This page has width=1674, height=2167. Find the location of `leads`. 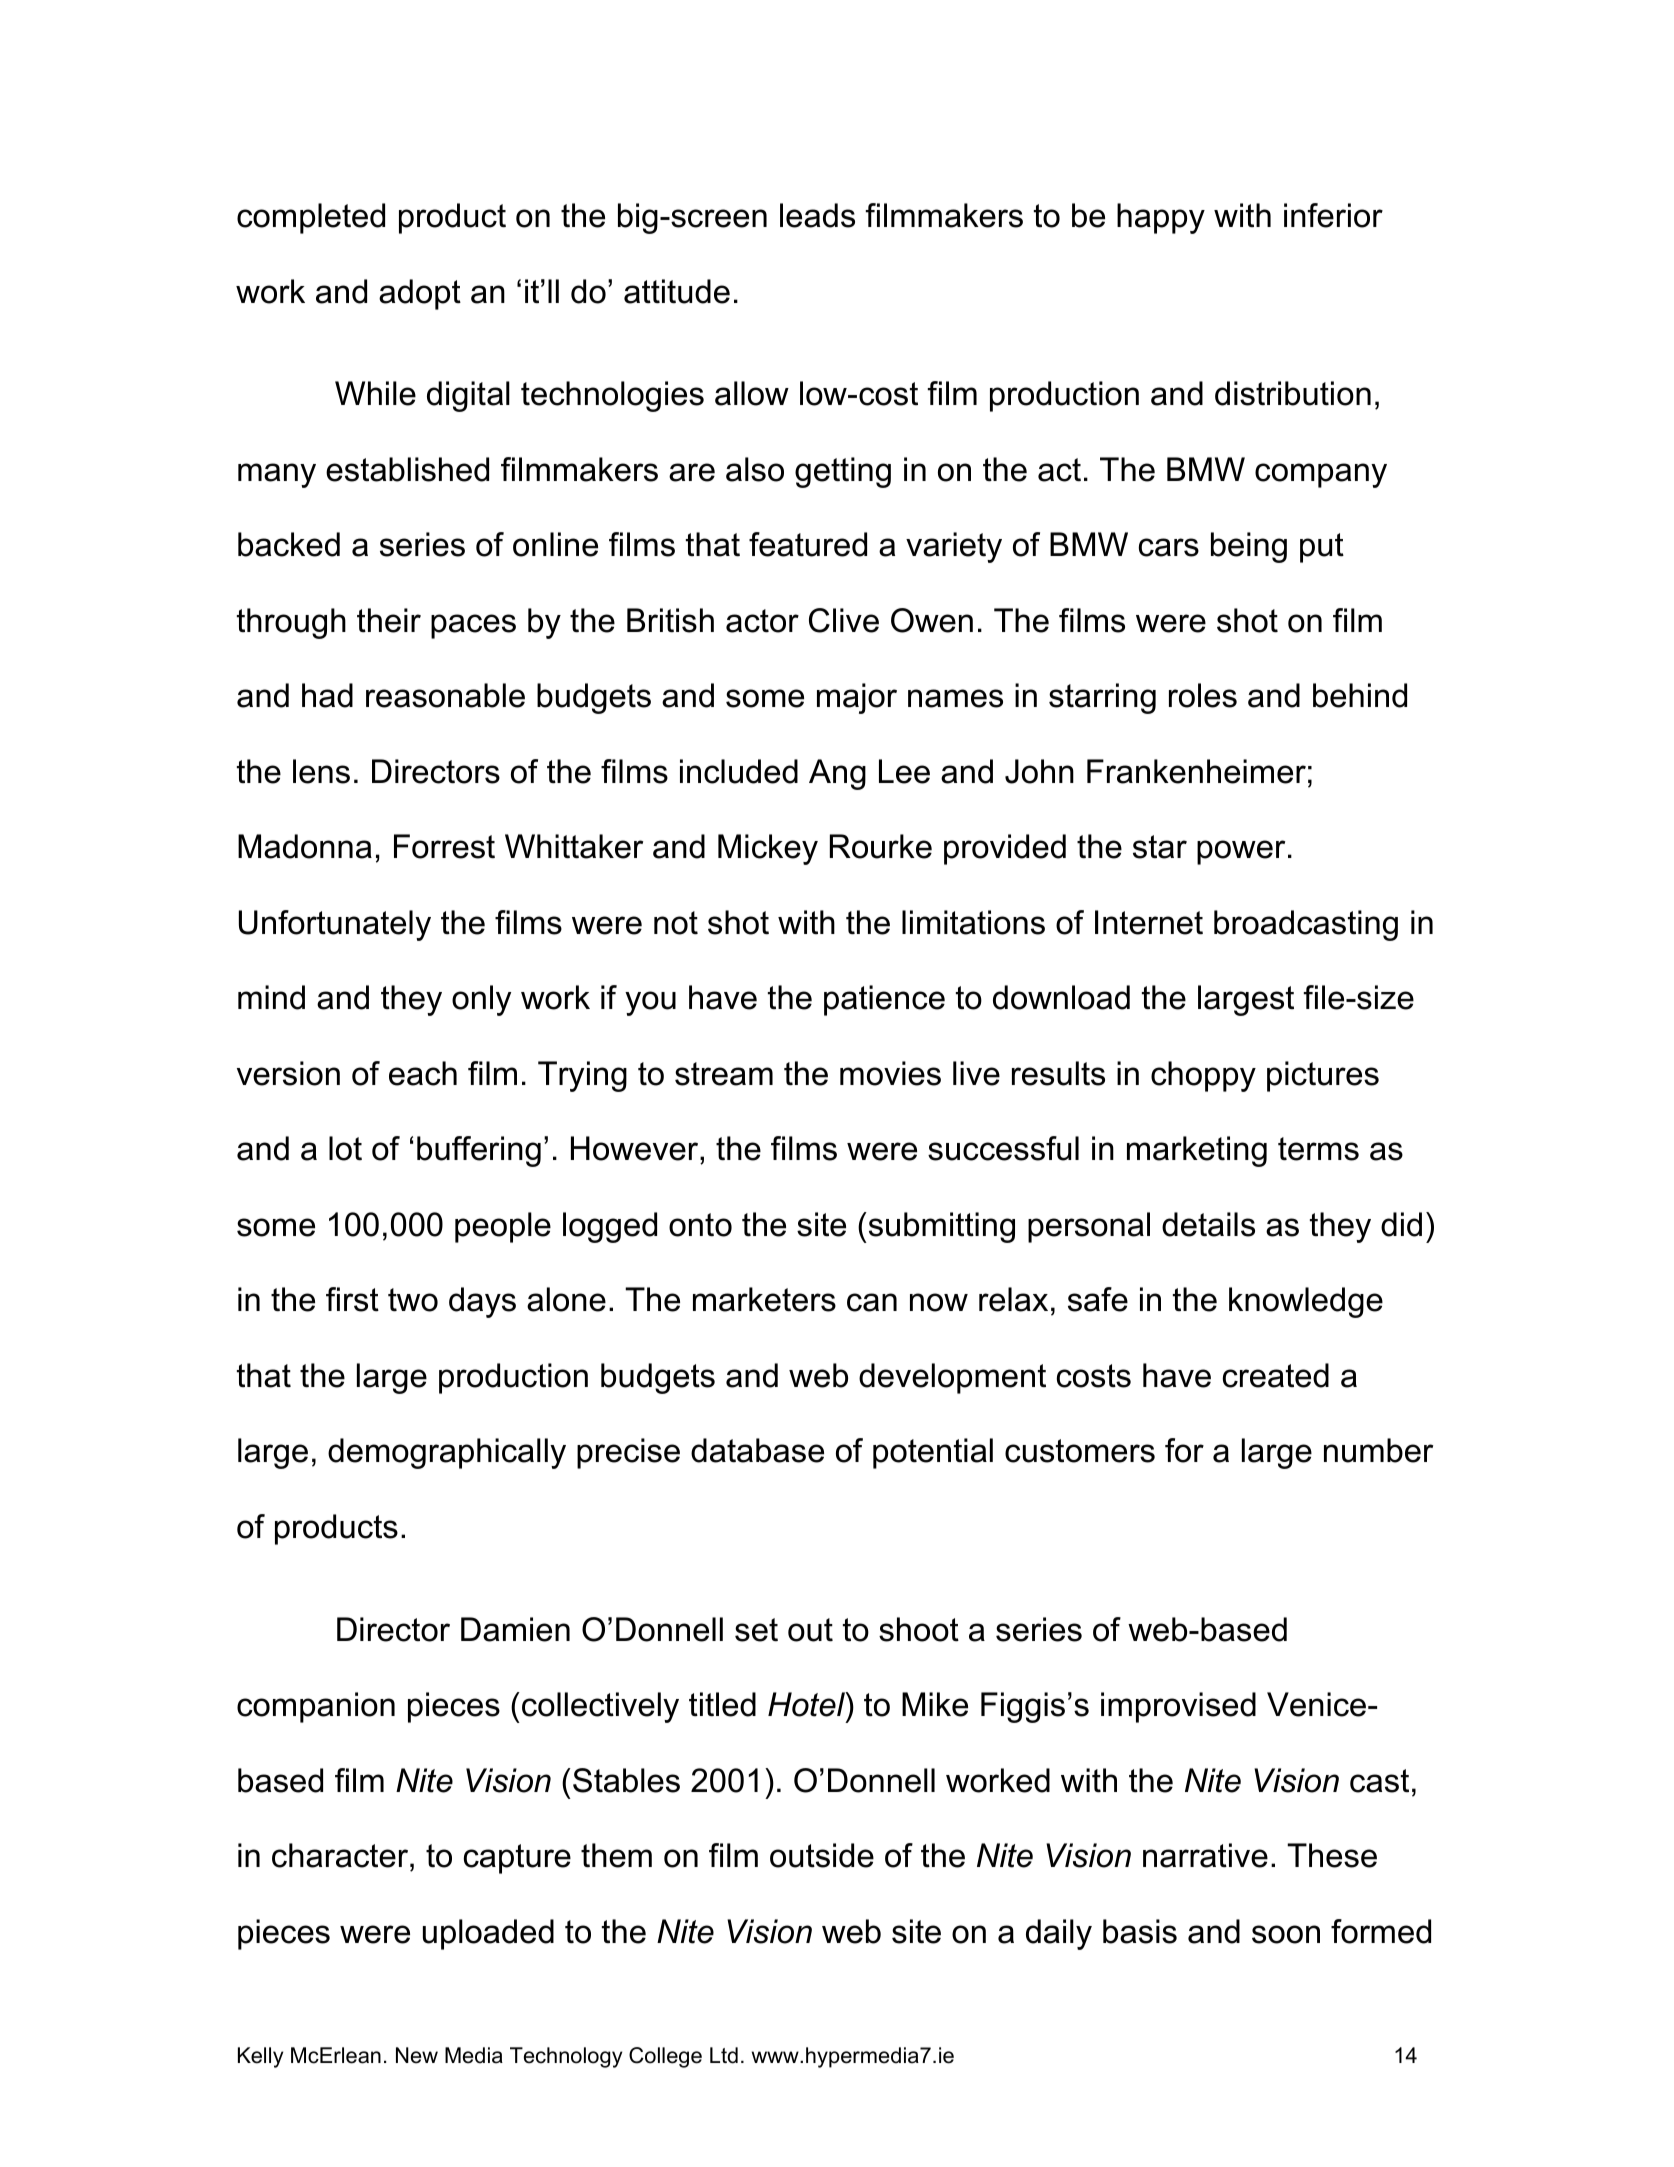

leads is located at coordinates (817, 215).
